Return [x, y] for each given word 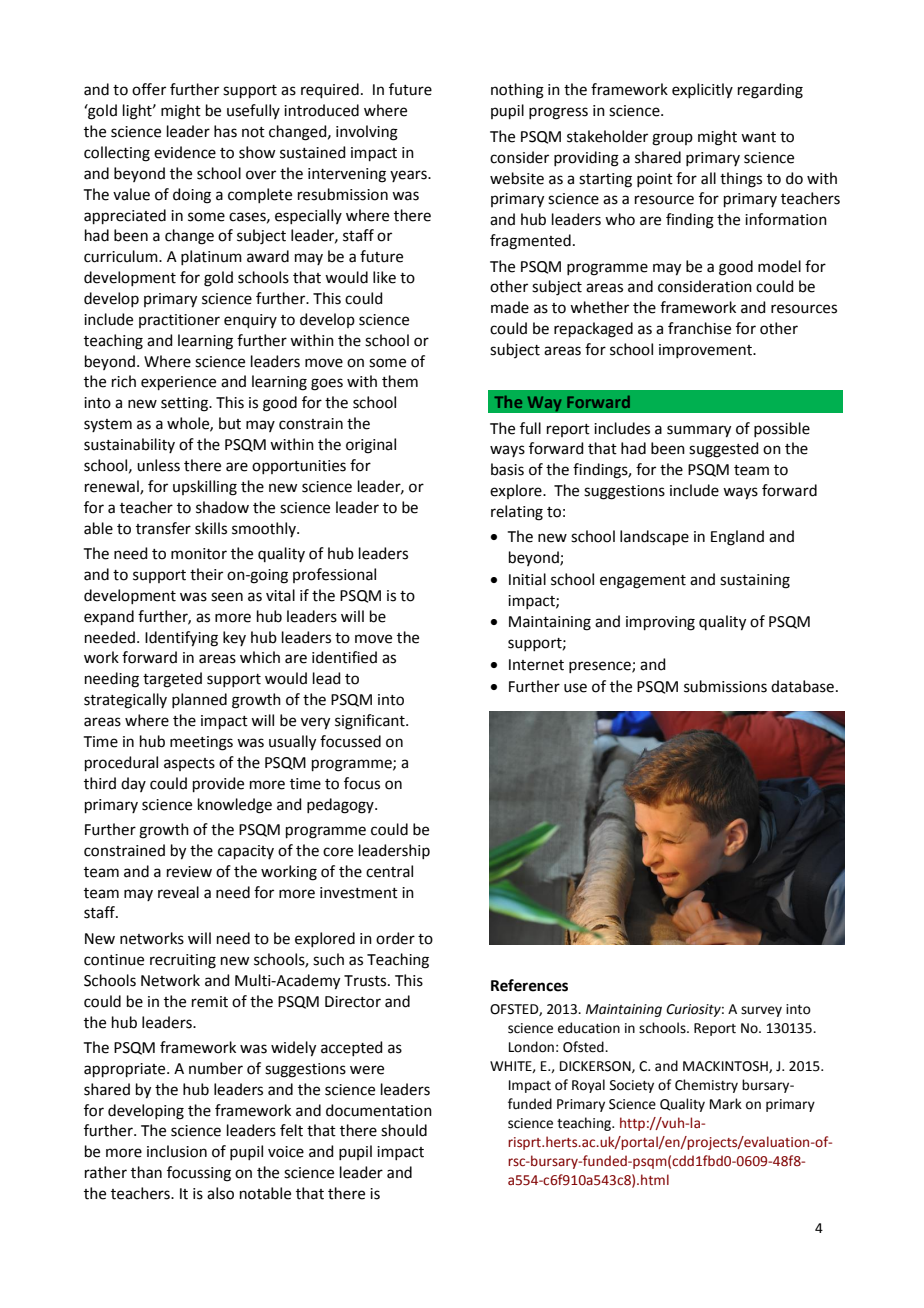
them [400, 381]
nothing [517, 91]
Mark [726, 1103]
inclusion [177, 1151]
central [389, 871]
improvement [707, 351]
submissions [725, 686]
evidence [185, 152]
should [404, 1130]
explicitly [702, 90]
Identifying [181, 639]
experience [178, 383]
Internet [536, 665]
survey [761, 1011]
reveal [178, 892]
